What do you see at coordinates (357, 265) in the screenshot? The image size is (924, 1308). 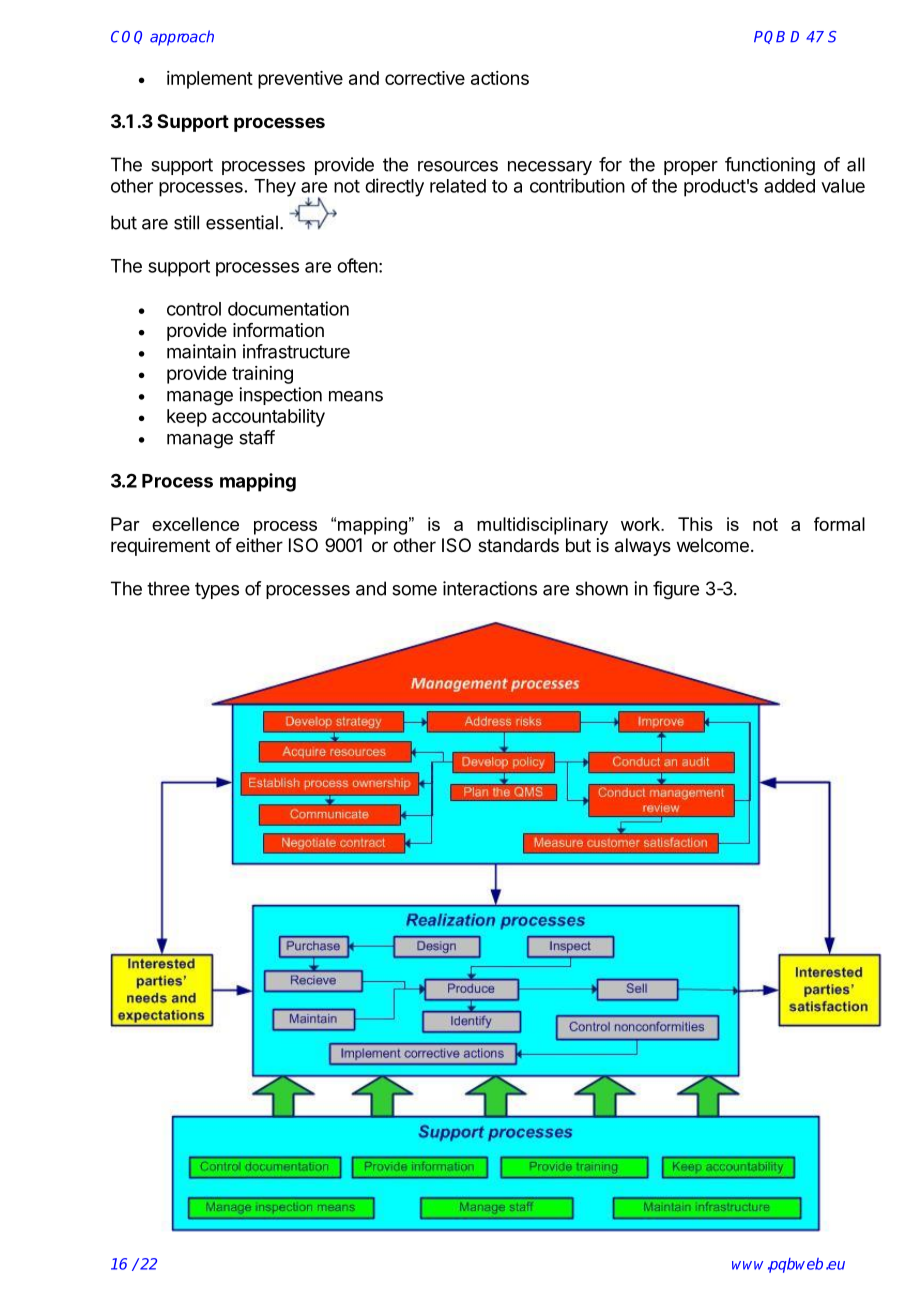 I see `often` at bounding box center [357, 265].
